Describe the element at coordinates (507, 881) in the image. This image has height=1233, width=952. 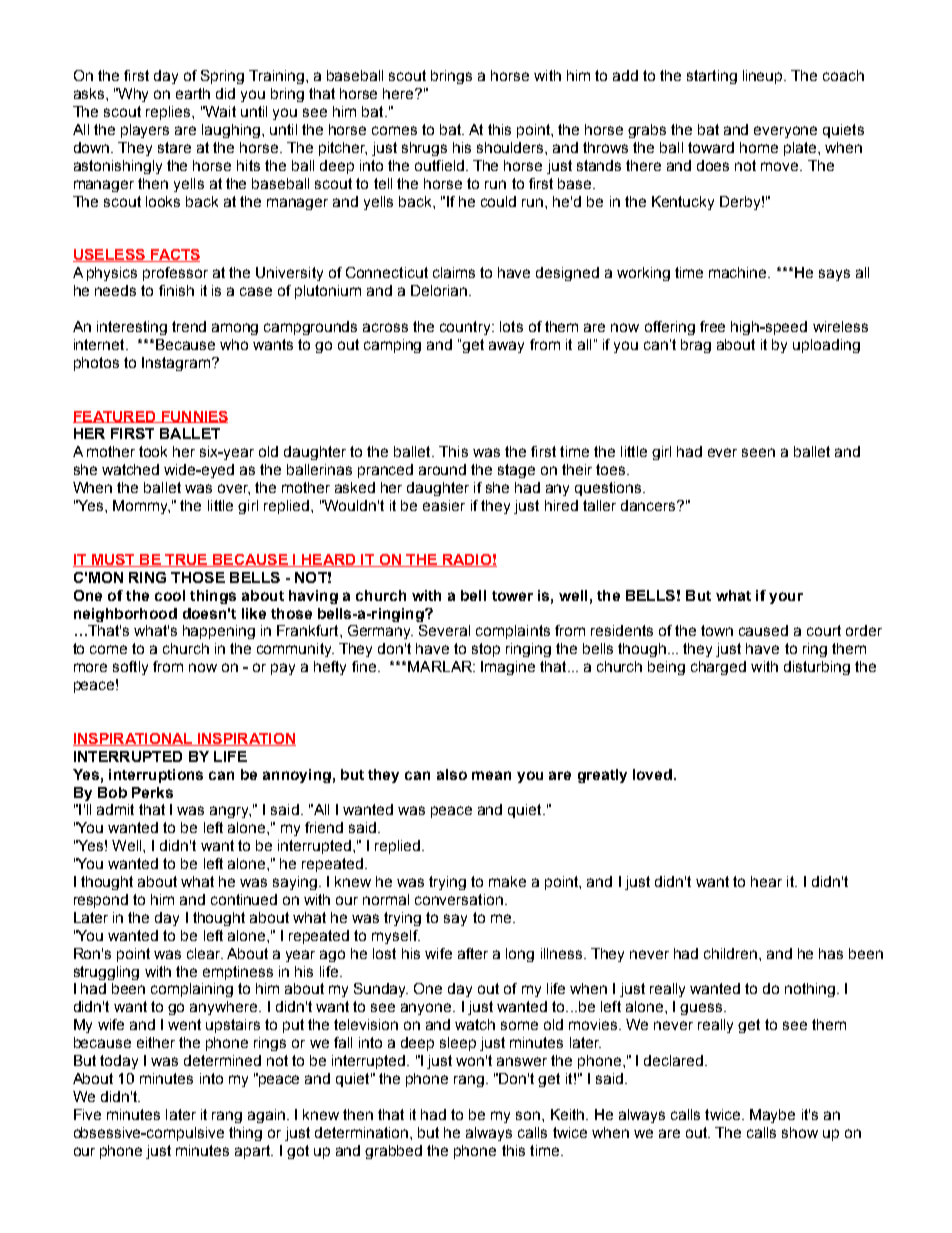
I see `make` at that location.
